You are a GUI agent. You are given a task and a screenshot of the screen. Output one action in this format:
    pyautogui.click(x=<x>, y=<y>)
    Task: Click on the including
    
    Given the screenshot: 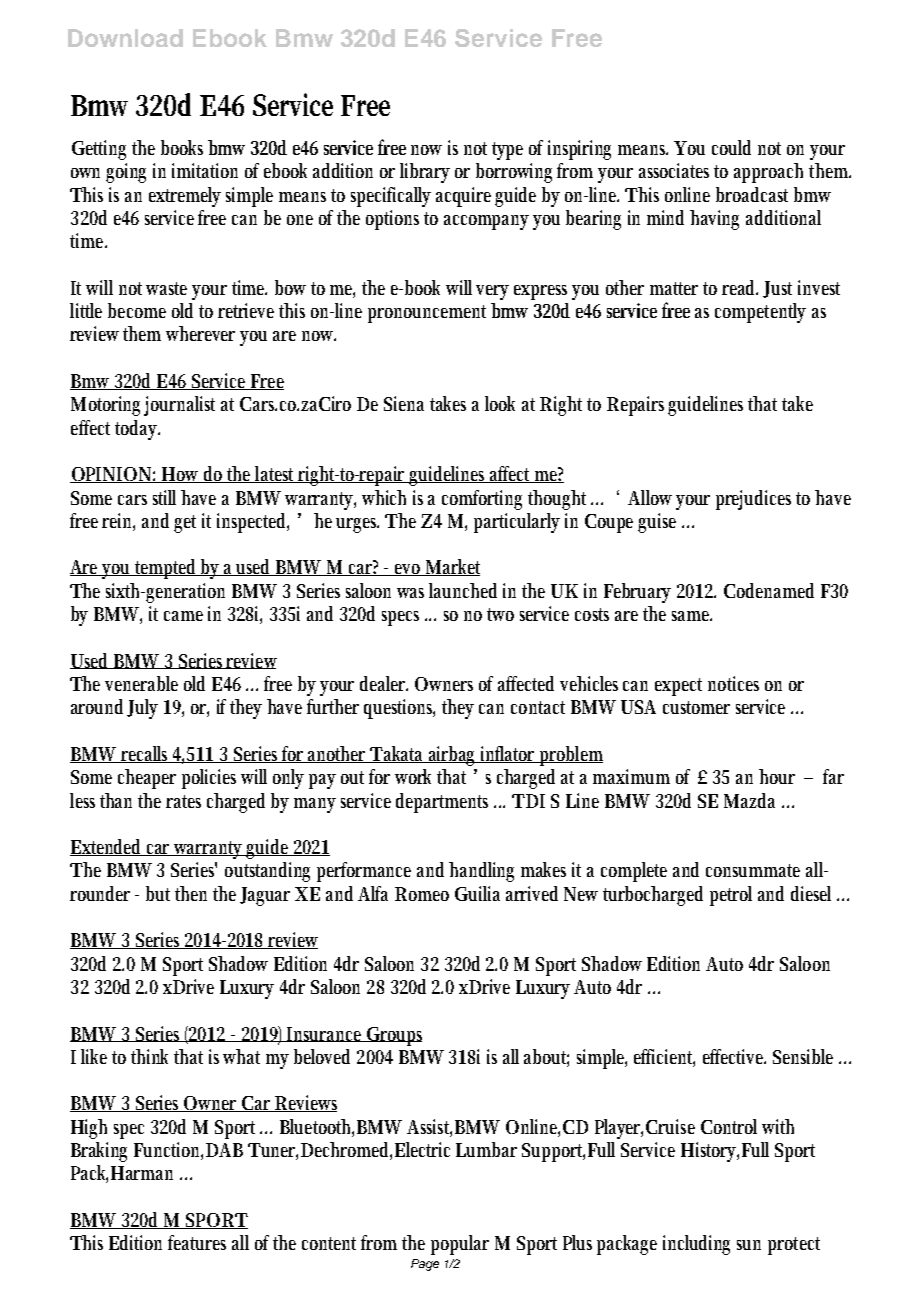 What is the action you would take?
    pyautogui.click(x=696, y=1245)
